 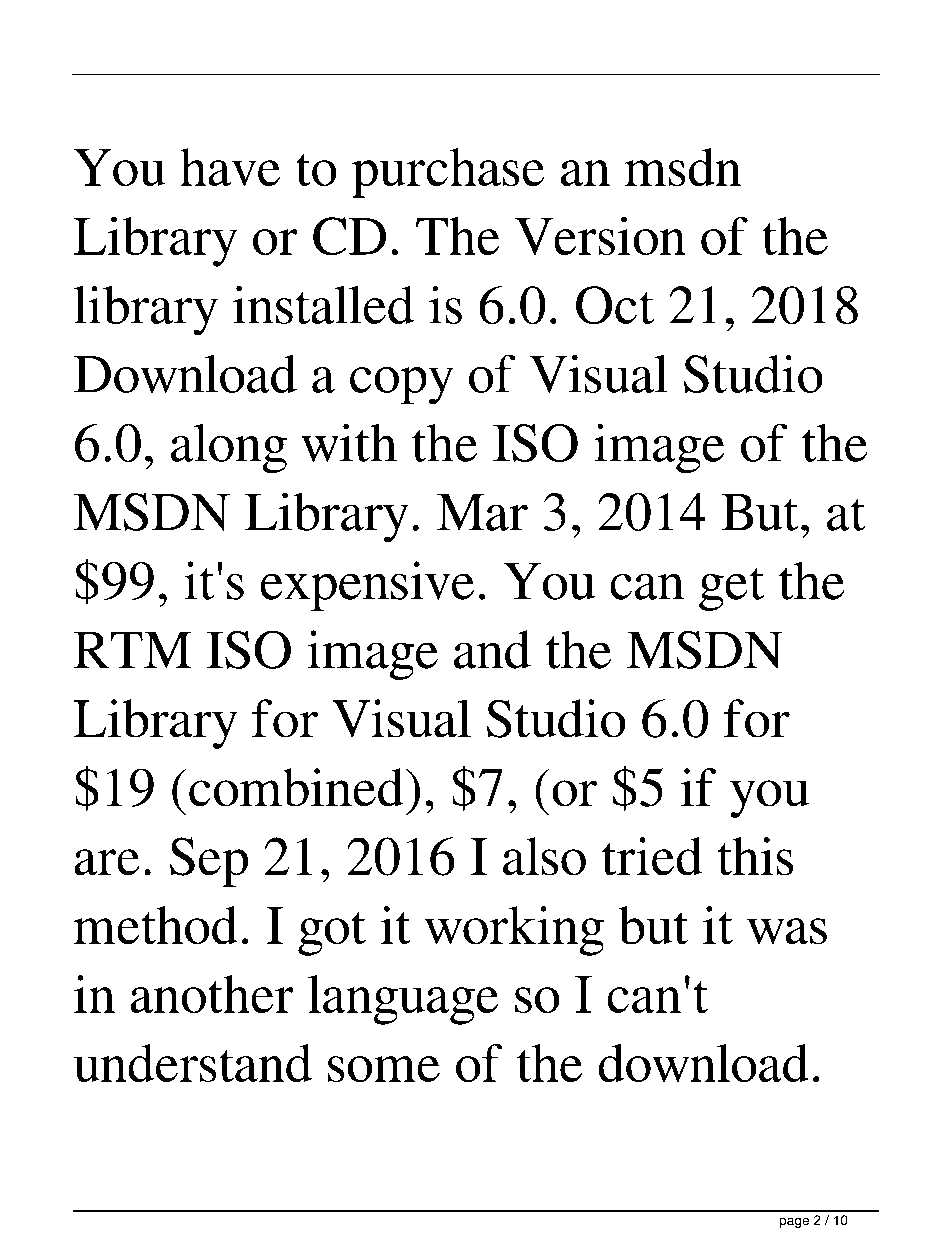 I want to click on this, so click(x=755, y=856).
